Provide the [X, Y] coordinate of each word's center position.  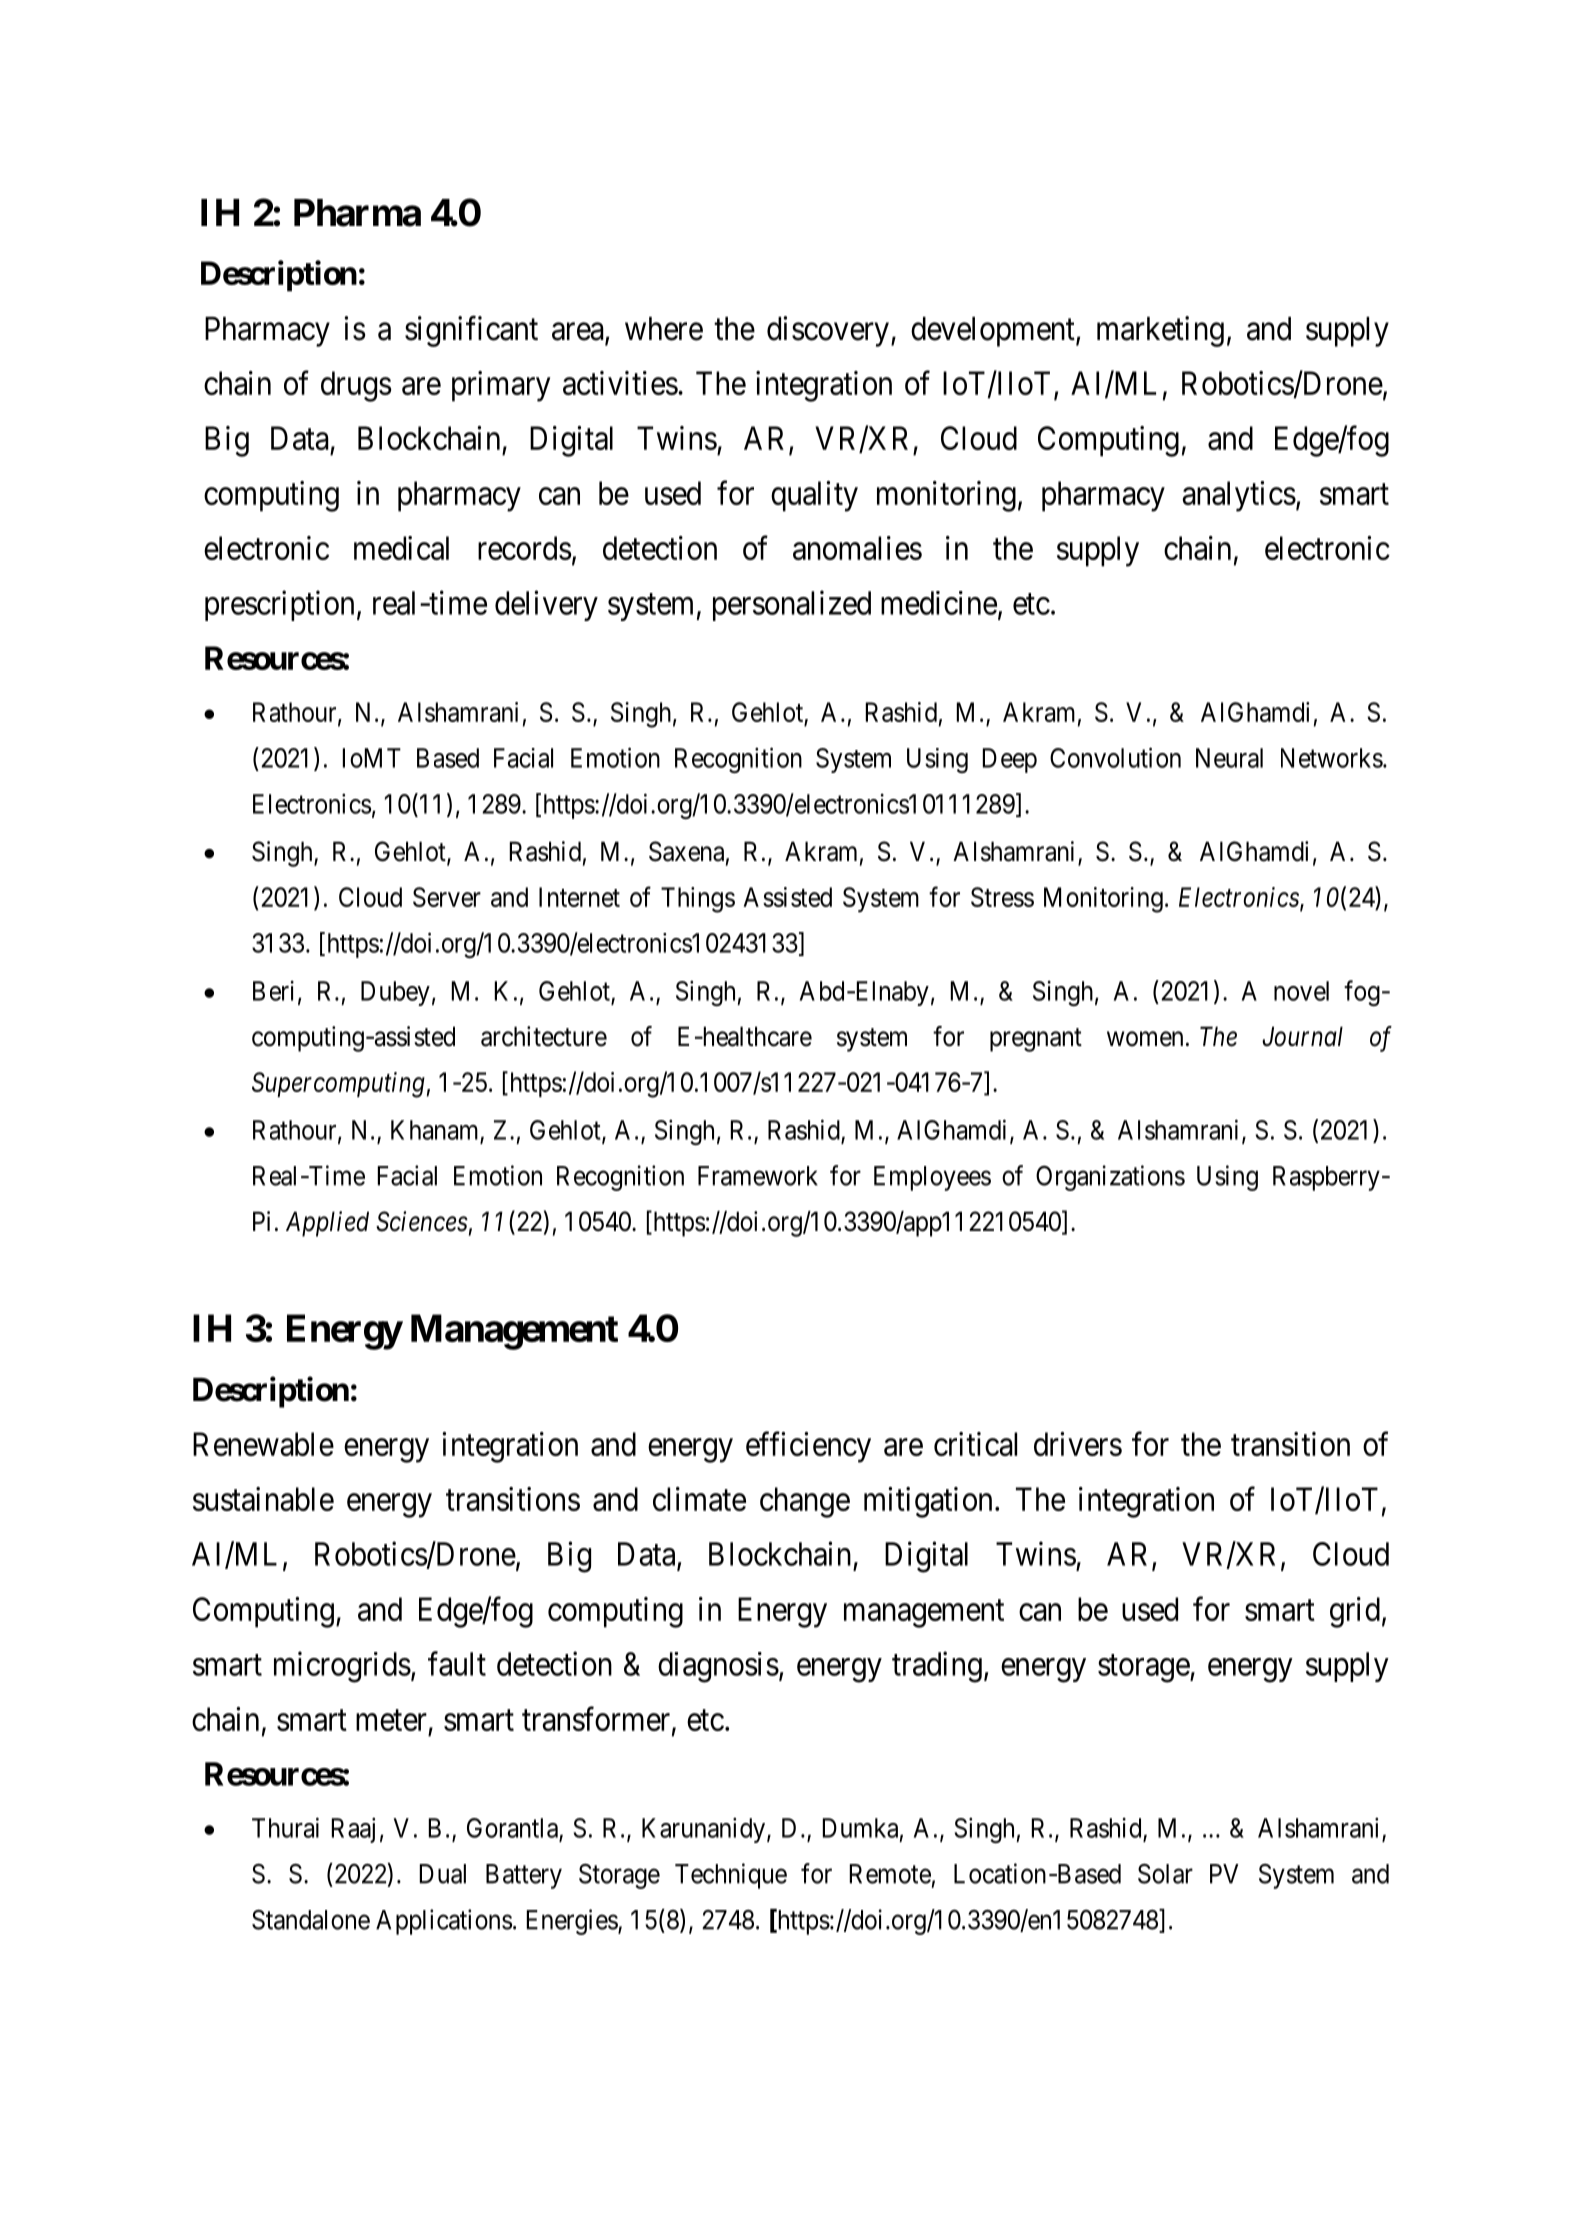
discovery [828, 331]
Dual [443, 1874]
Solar [1165, 1873]
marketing [1160, 331]
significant [471, 331]
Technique [731, 1876]
